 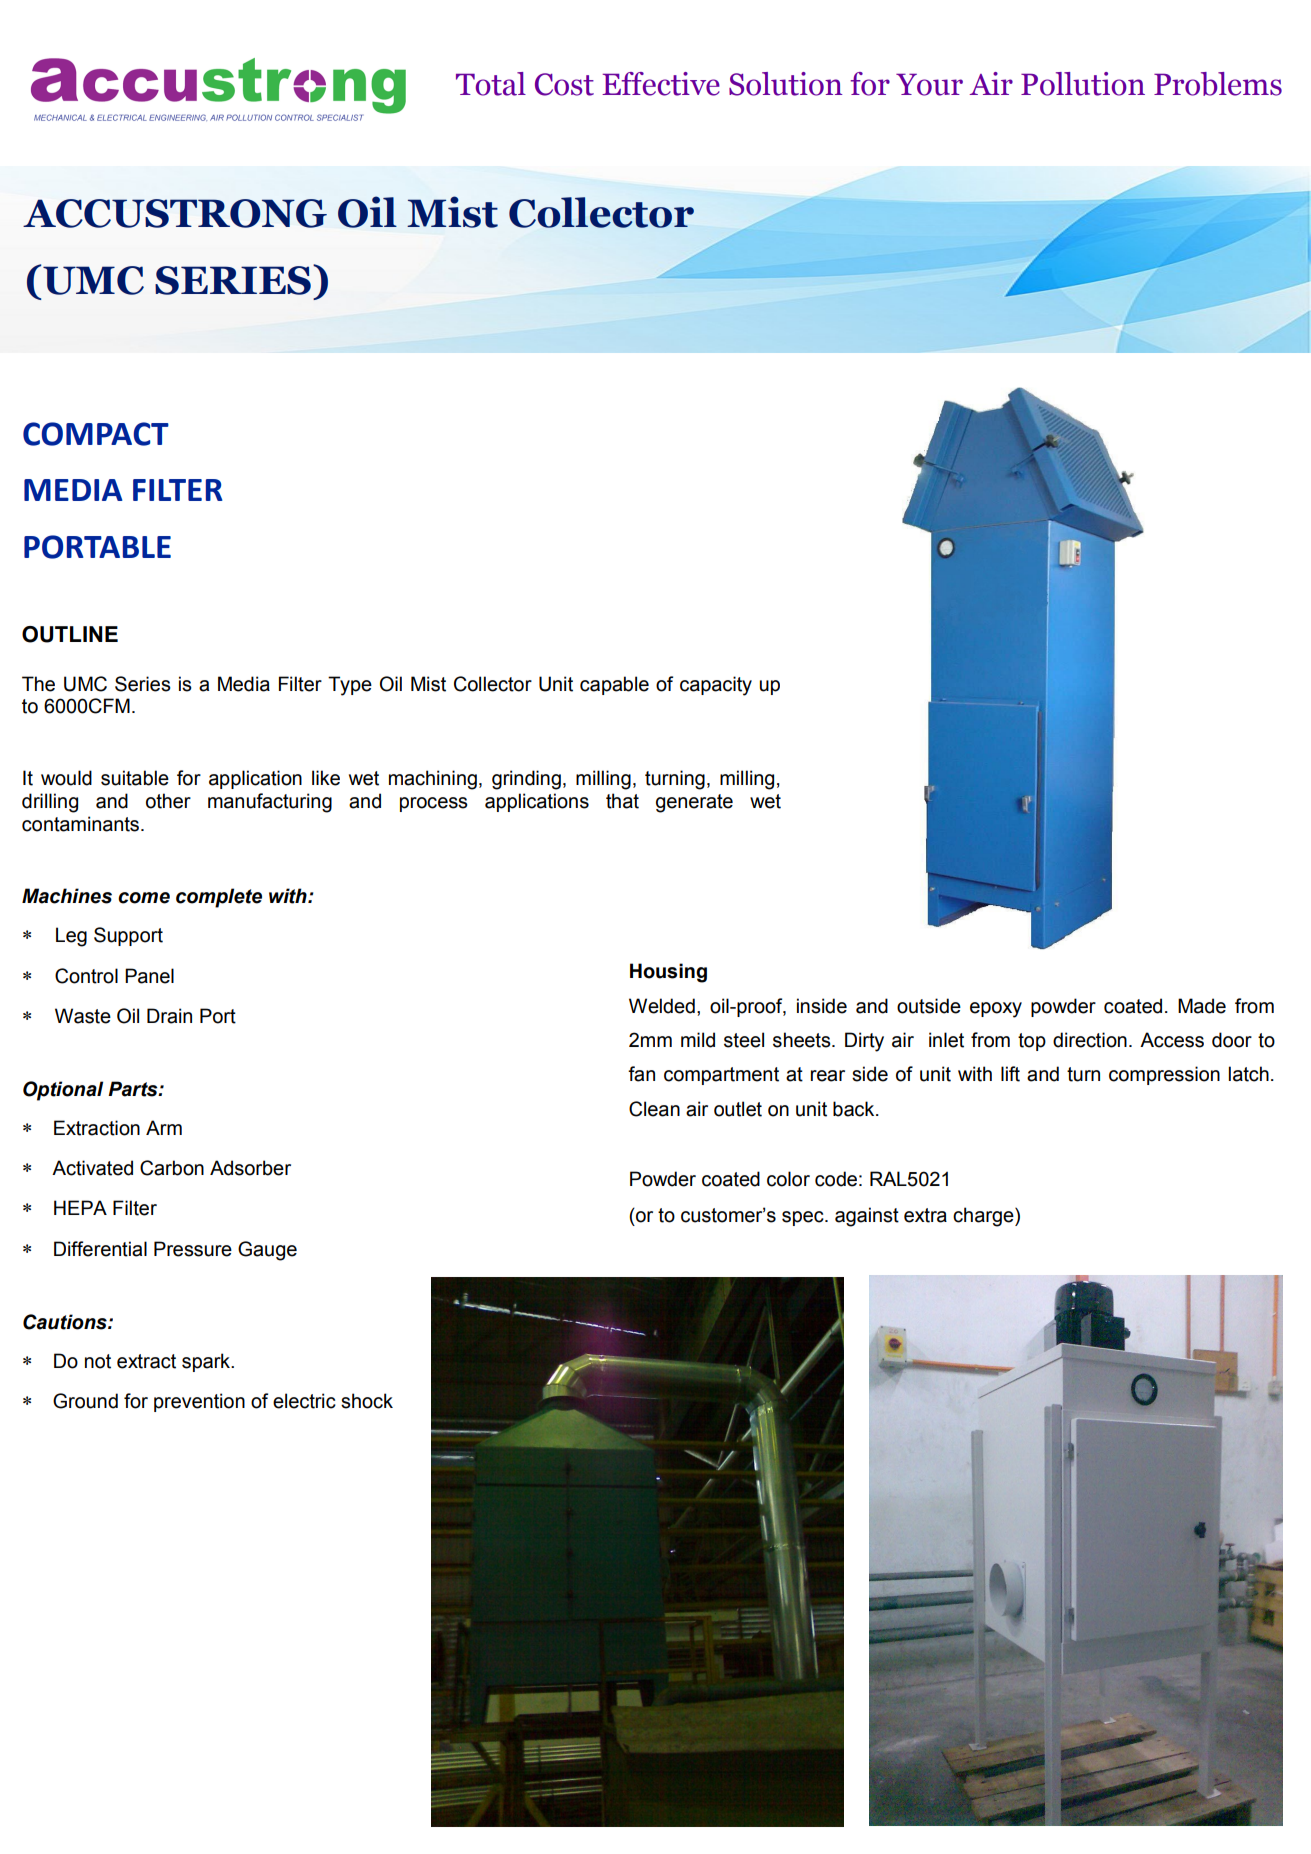 What do you see at coordinates (622, 801) in the screenshot?
I see `that` at bounding box center [622, 801].
